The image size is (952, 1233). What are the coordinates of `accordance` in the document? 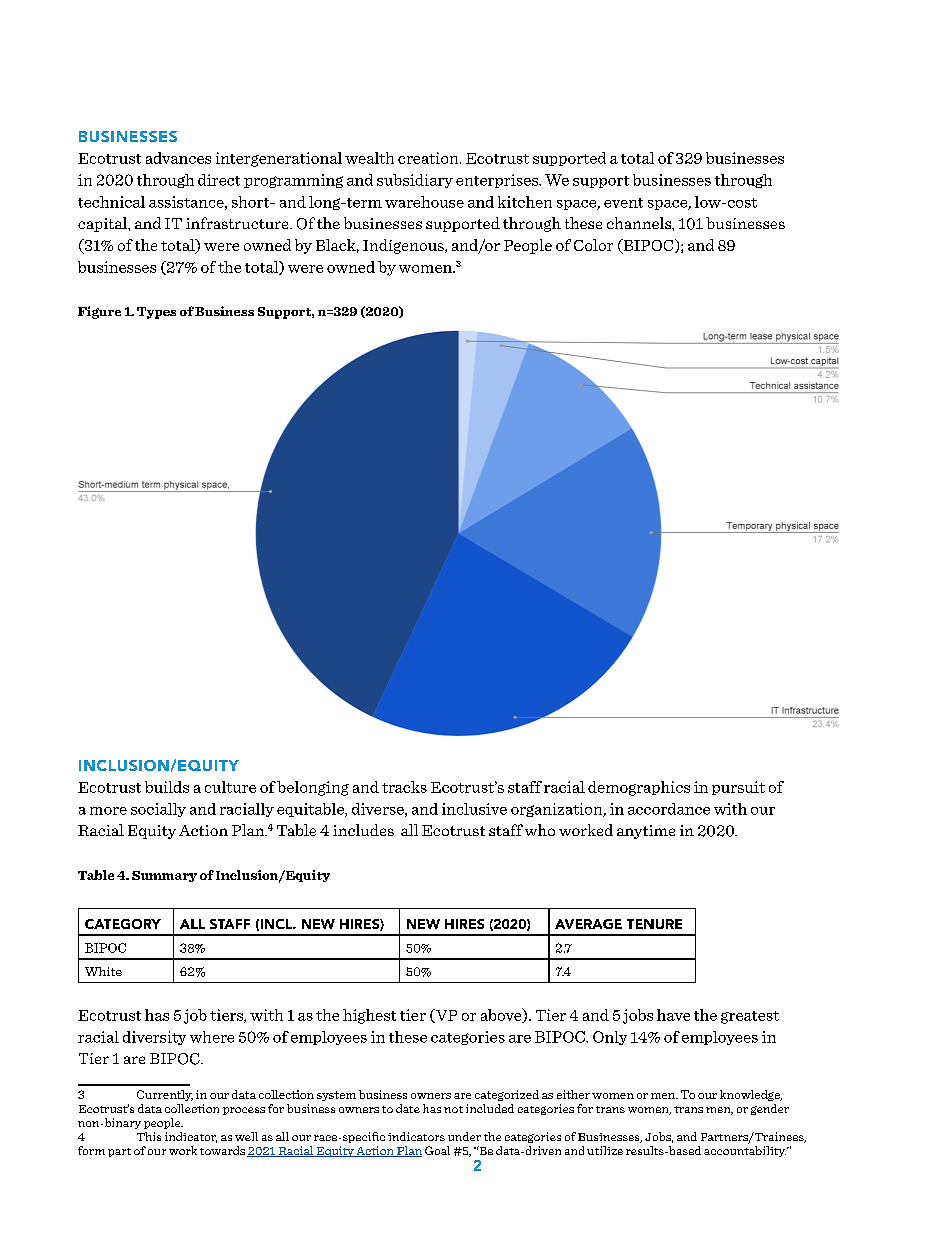 It's located at (669, 809).
